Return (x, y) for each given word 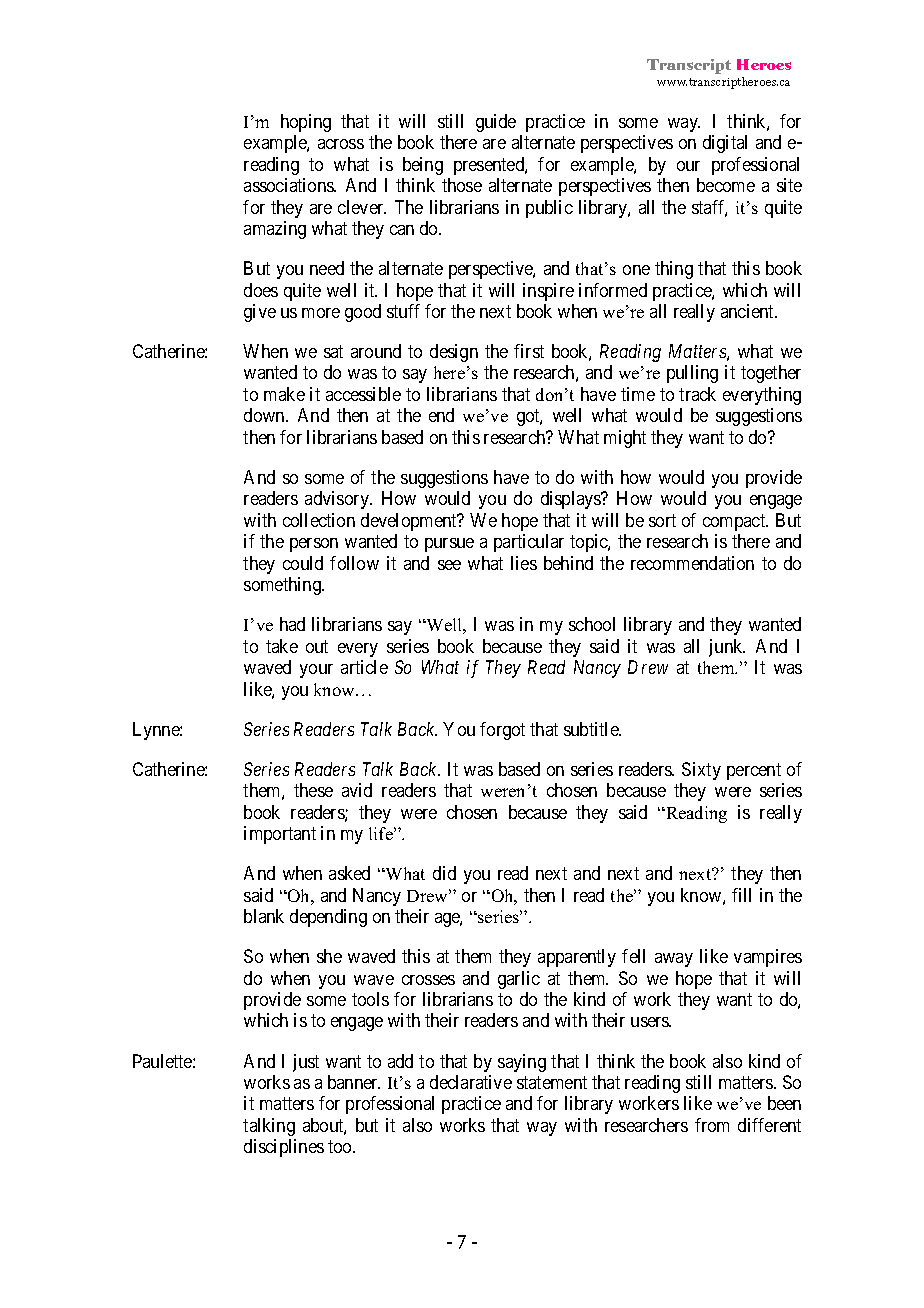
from (712, 1125)
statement (552, 1082)
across (341, 144)
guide (496, 123)
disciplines (284, 1148)
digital (725, 144)
